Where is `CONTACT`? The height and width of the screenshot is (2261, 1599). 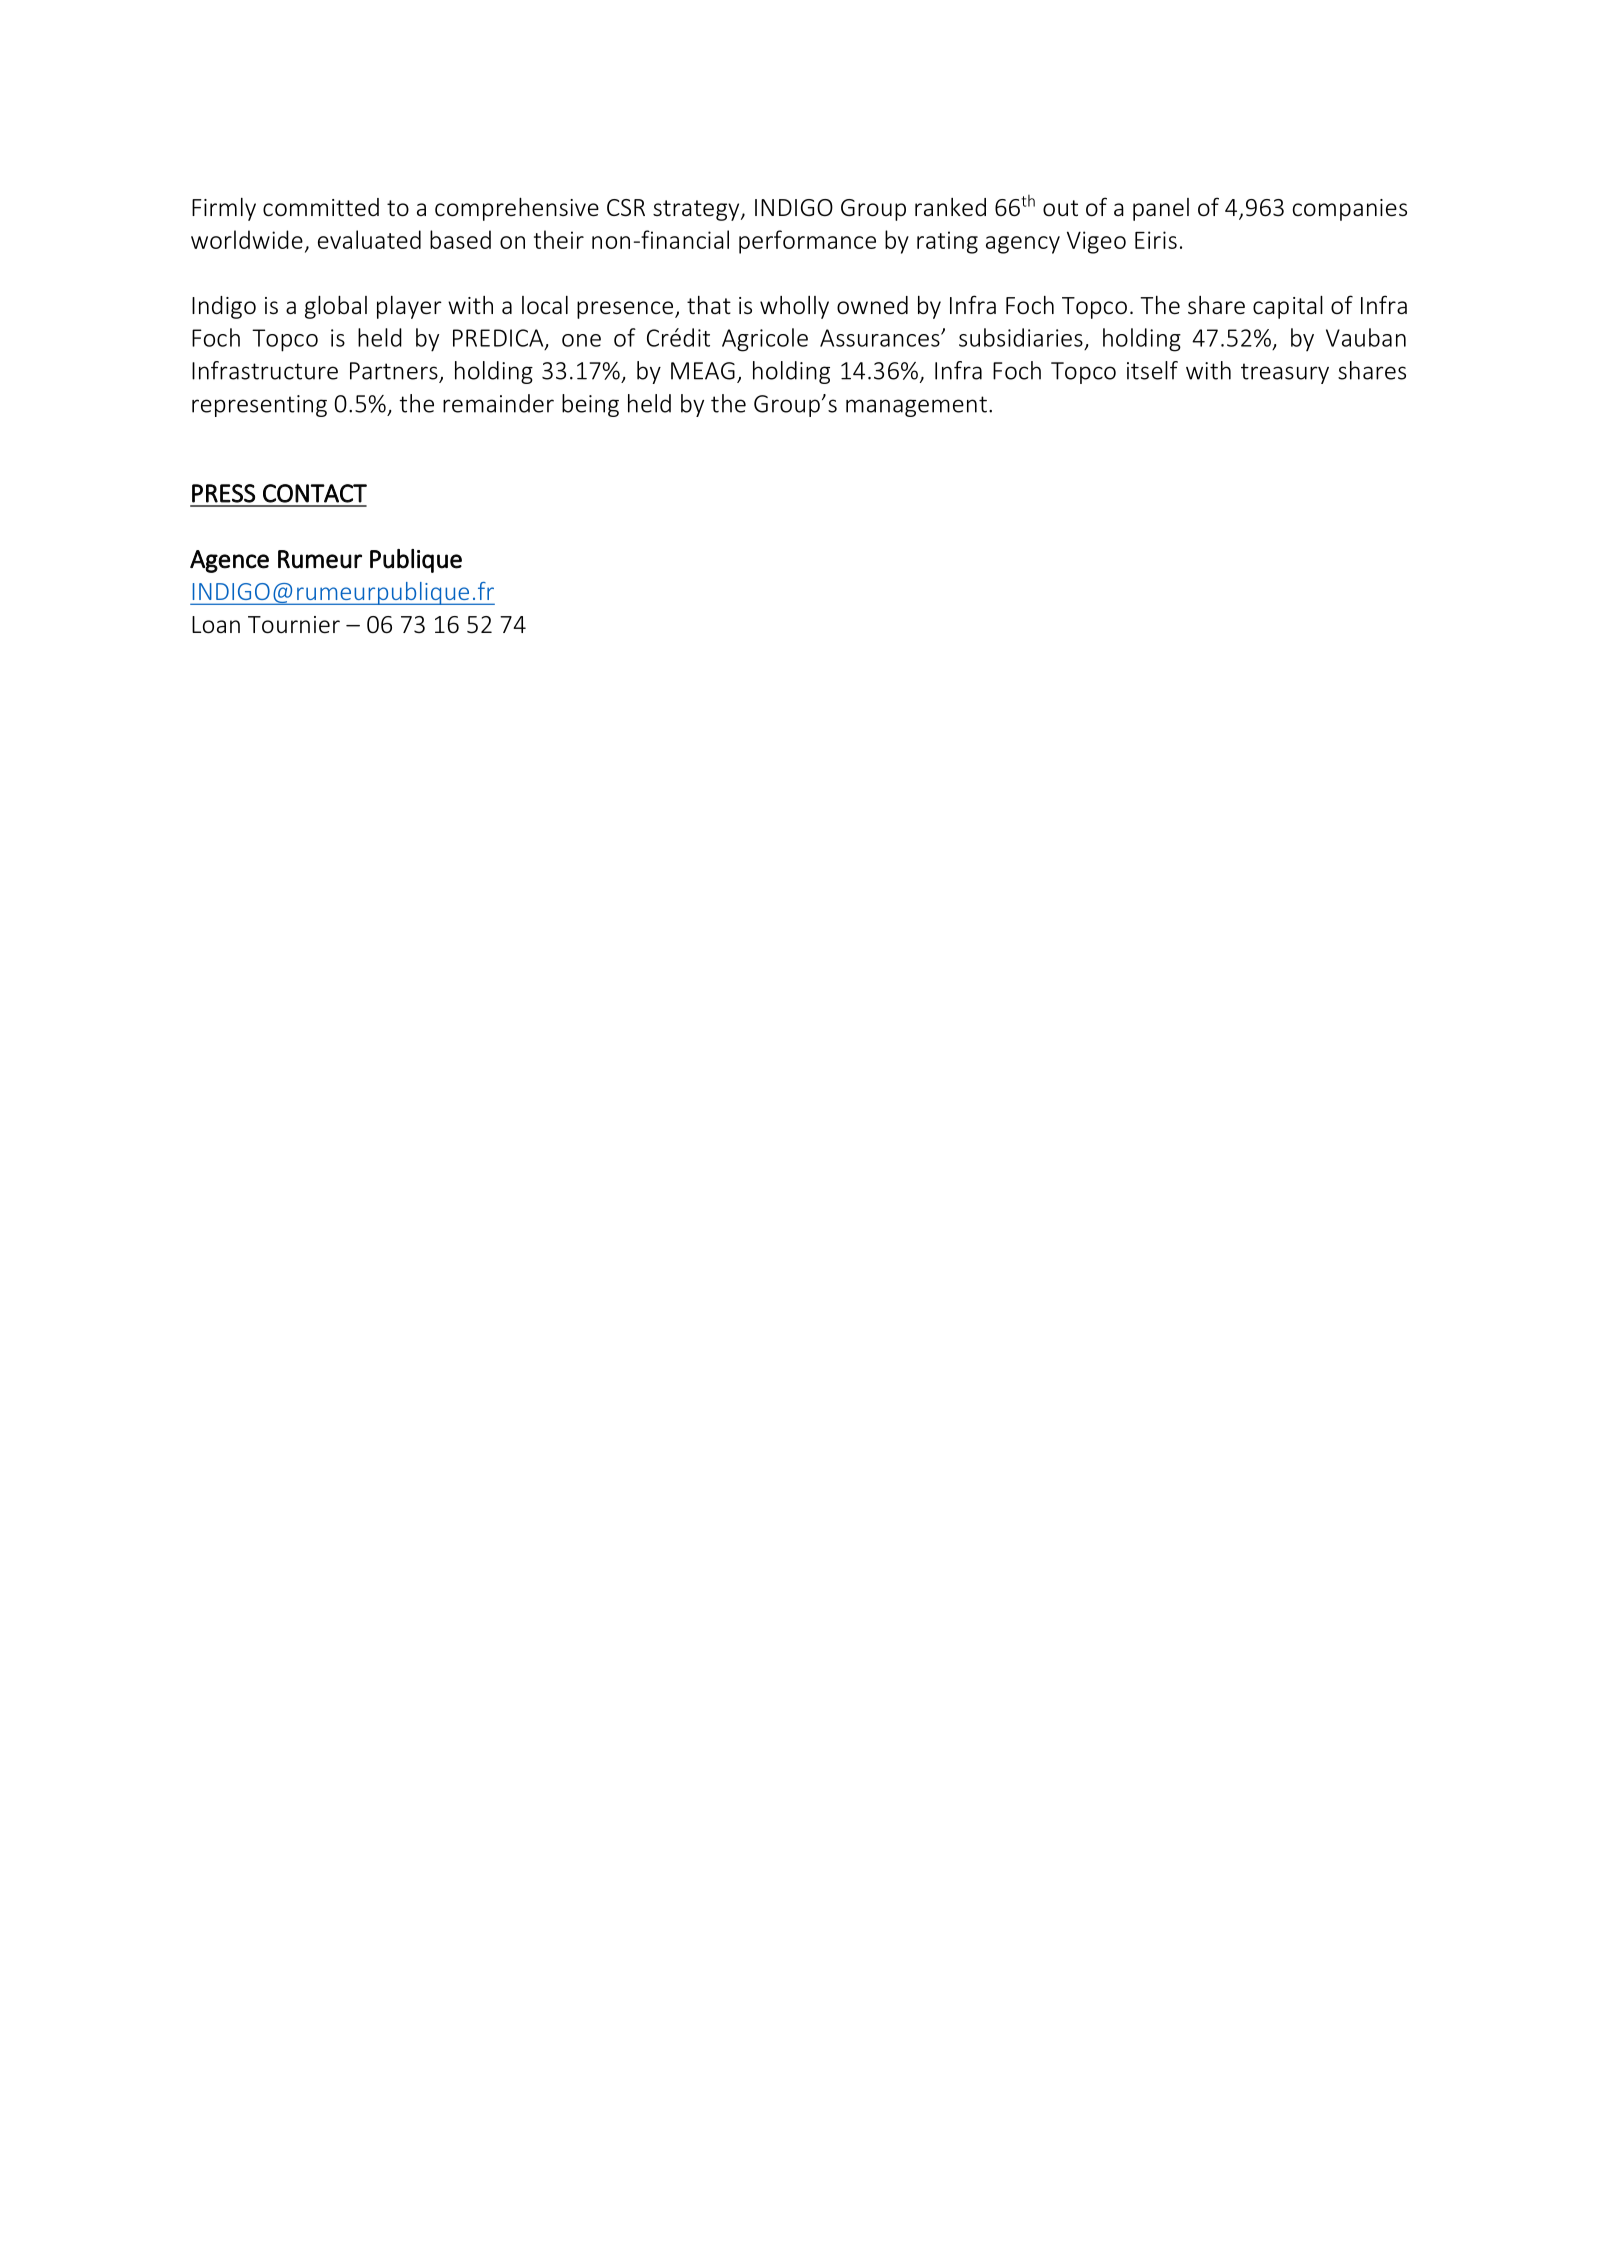
CONTACT is located at coordinates (315, 493).
